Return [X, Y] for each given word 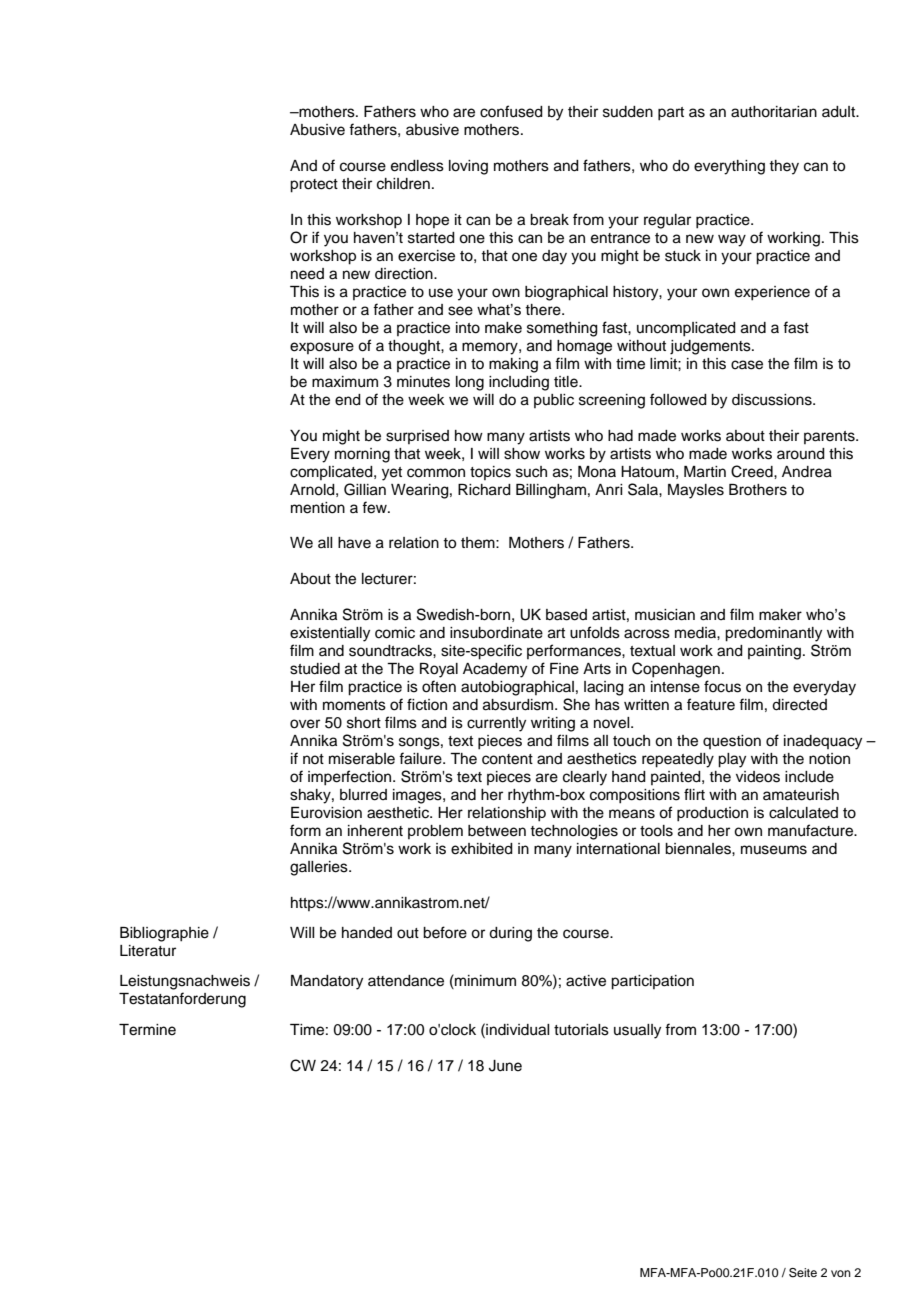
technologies [574, 832]
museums [774, 850]
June [505, 1066]
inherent [375, 831]
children [403, 184]
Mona [597, 472]
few [375, 507]
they [784, 167]
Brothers [758, 490]
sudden [628, 112]
